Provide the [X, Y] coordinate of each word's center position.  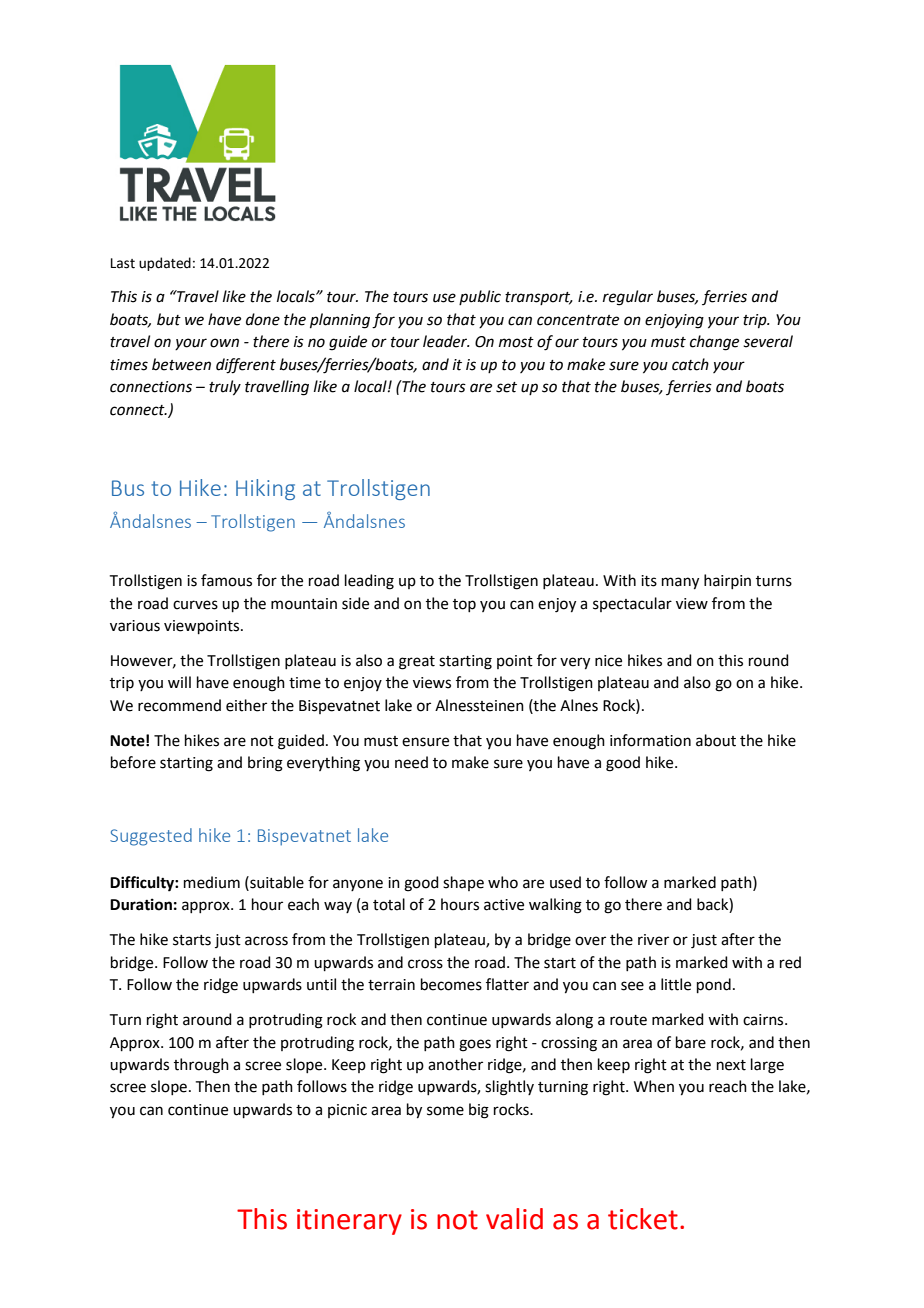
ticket [643, 1219]
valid [514, 1219]
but [169, 319]
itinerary [349, 1222]
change [714, 343]
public [480, 297]
